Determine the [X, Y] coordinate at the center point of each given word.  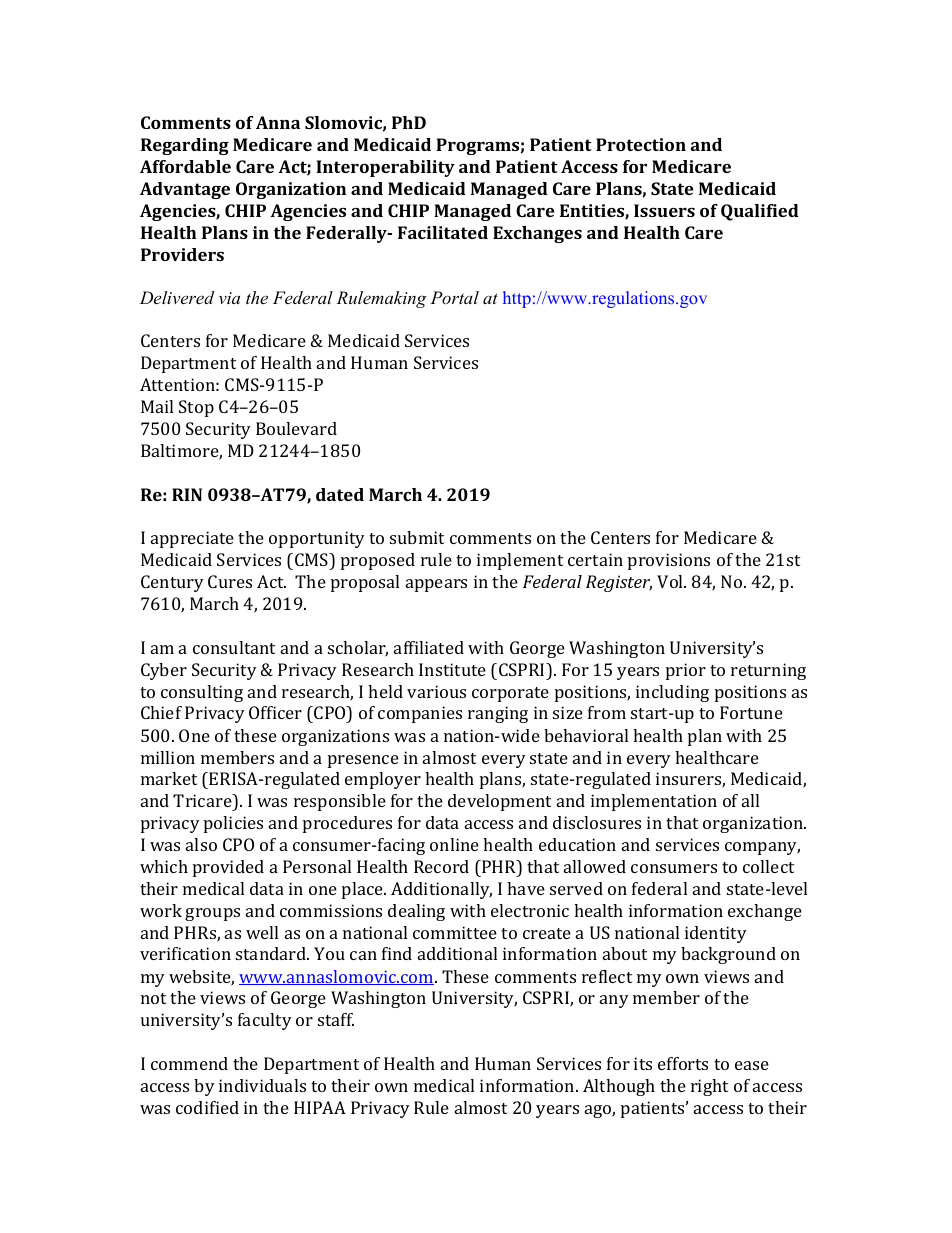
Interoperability [385, 168]
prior [686, 671]
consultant [234, 647]
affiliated [429, 647]
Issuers [664, 210]
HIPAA [320, 1107]
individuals [262, 1085]
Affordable [185, 166]
